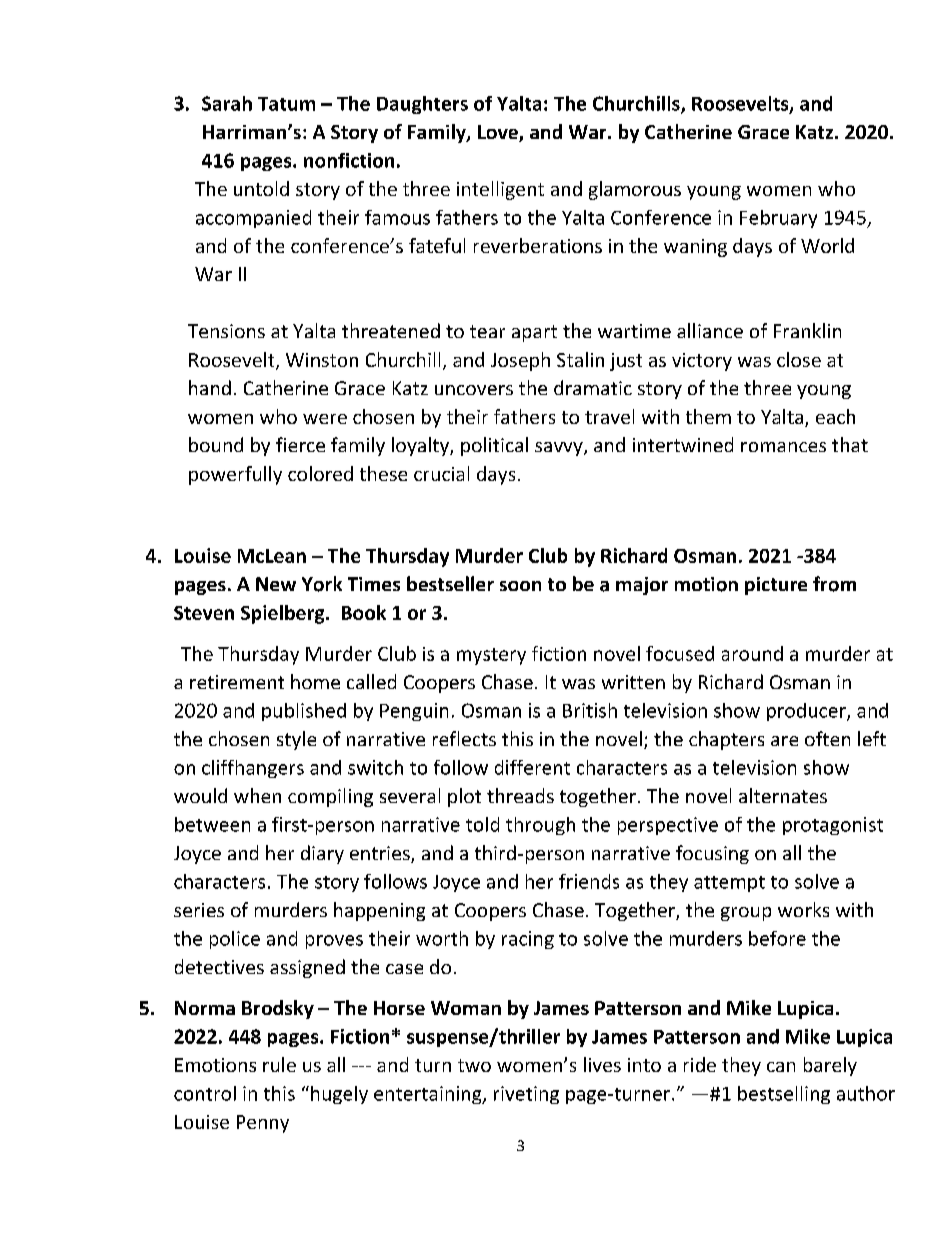 Image resolution: width=952 pixels, height=1233 pixels. What do you see at coordinates (279, 1064) in the document?
I see `rule` at bounding box center [279, 1064].
